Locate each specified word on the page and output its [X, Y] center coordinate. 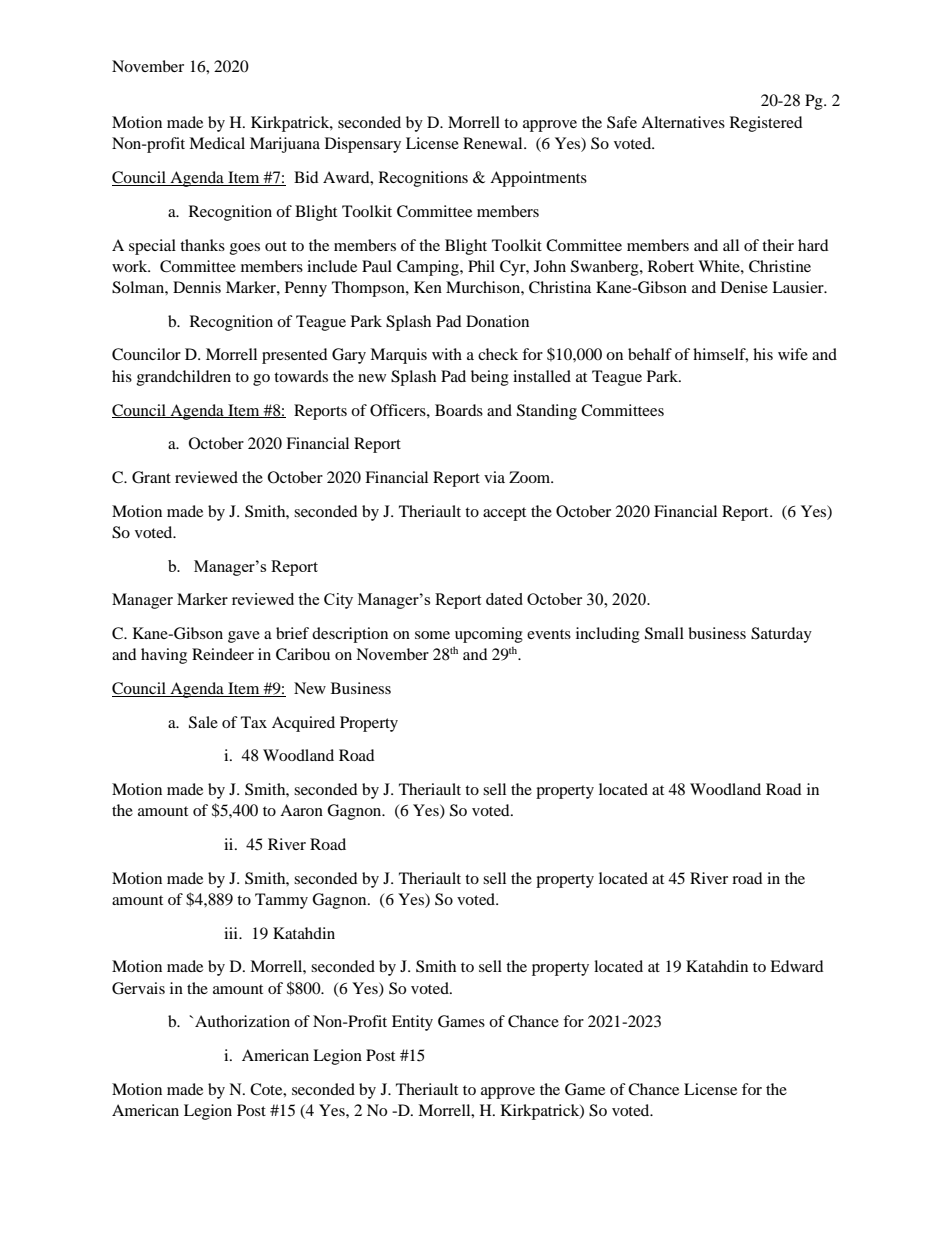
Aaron [301, 810]
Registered [766, 124]
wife [793, 354]
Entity [412, 1023]
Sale [203, 722]
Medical [217, 143]
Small [664, 633]
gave [244, 637]
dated [504, 599]
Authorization [242, 1021]
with [447, 354]
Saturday [781, 635]
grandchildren [184, 378]
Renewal [494, 143]
